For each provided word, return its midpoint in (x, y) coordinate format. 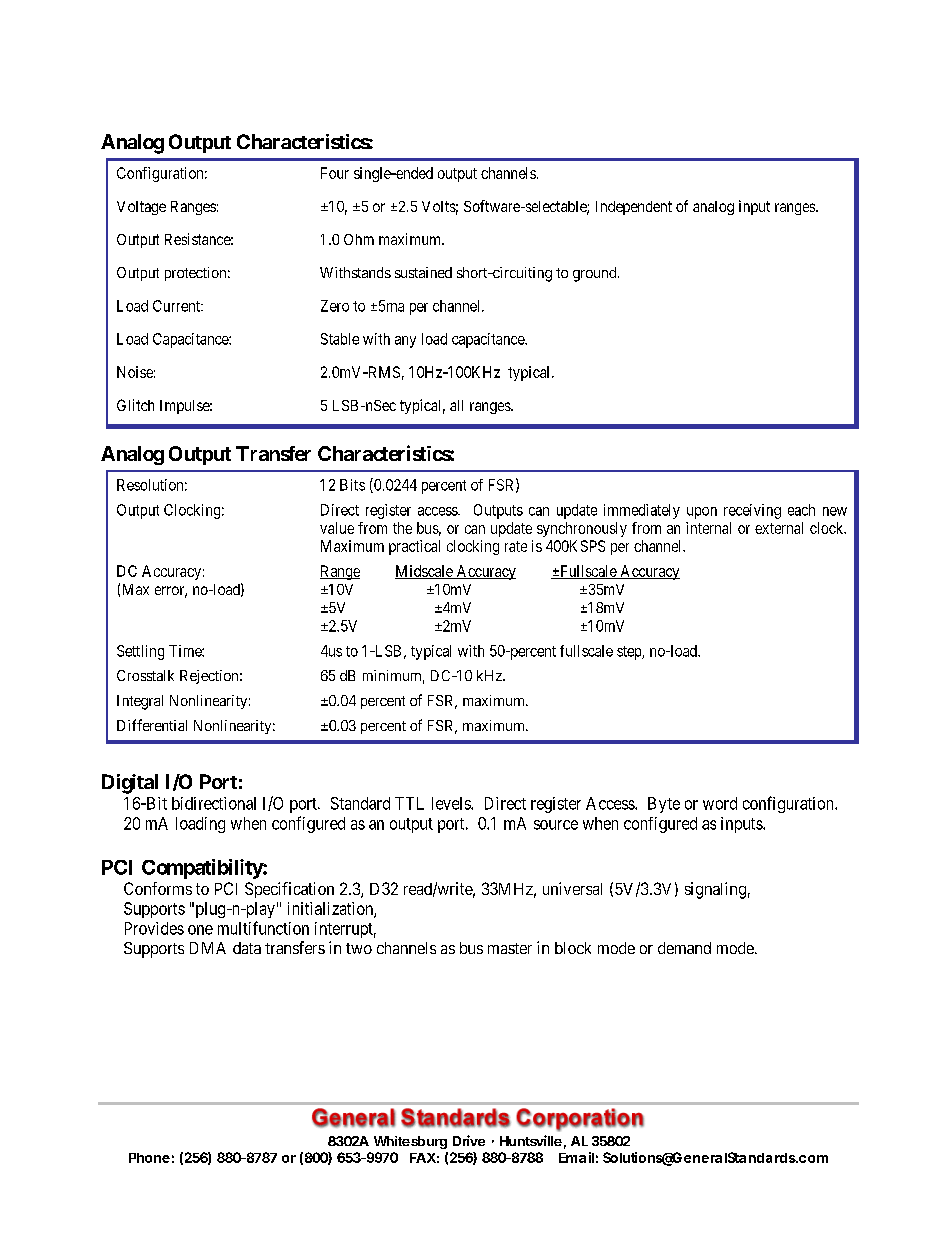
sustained (423, 272)
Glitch (135, 405)
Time (186, 651)
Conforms (158, 888)
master (510, 948)
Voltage (141, 208)
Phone (149, 1158)
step (630, 653)
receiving (752, 511)
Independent (634, 208)
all (456, 405)
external (779, 528)
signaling (715, 890)
